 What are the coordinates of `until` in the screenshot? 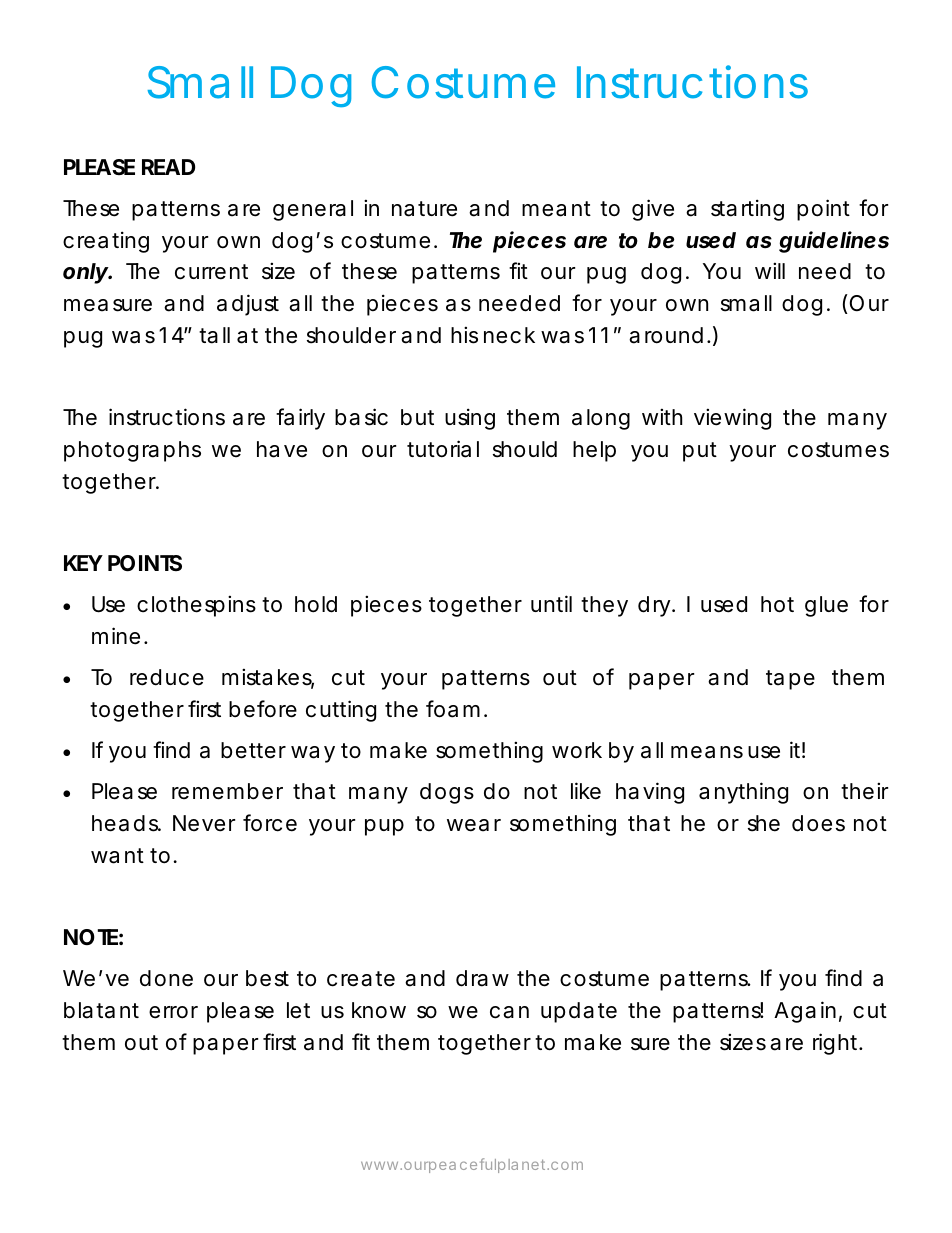 It's located at (551, 603).
